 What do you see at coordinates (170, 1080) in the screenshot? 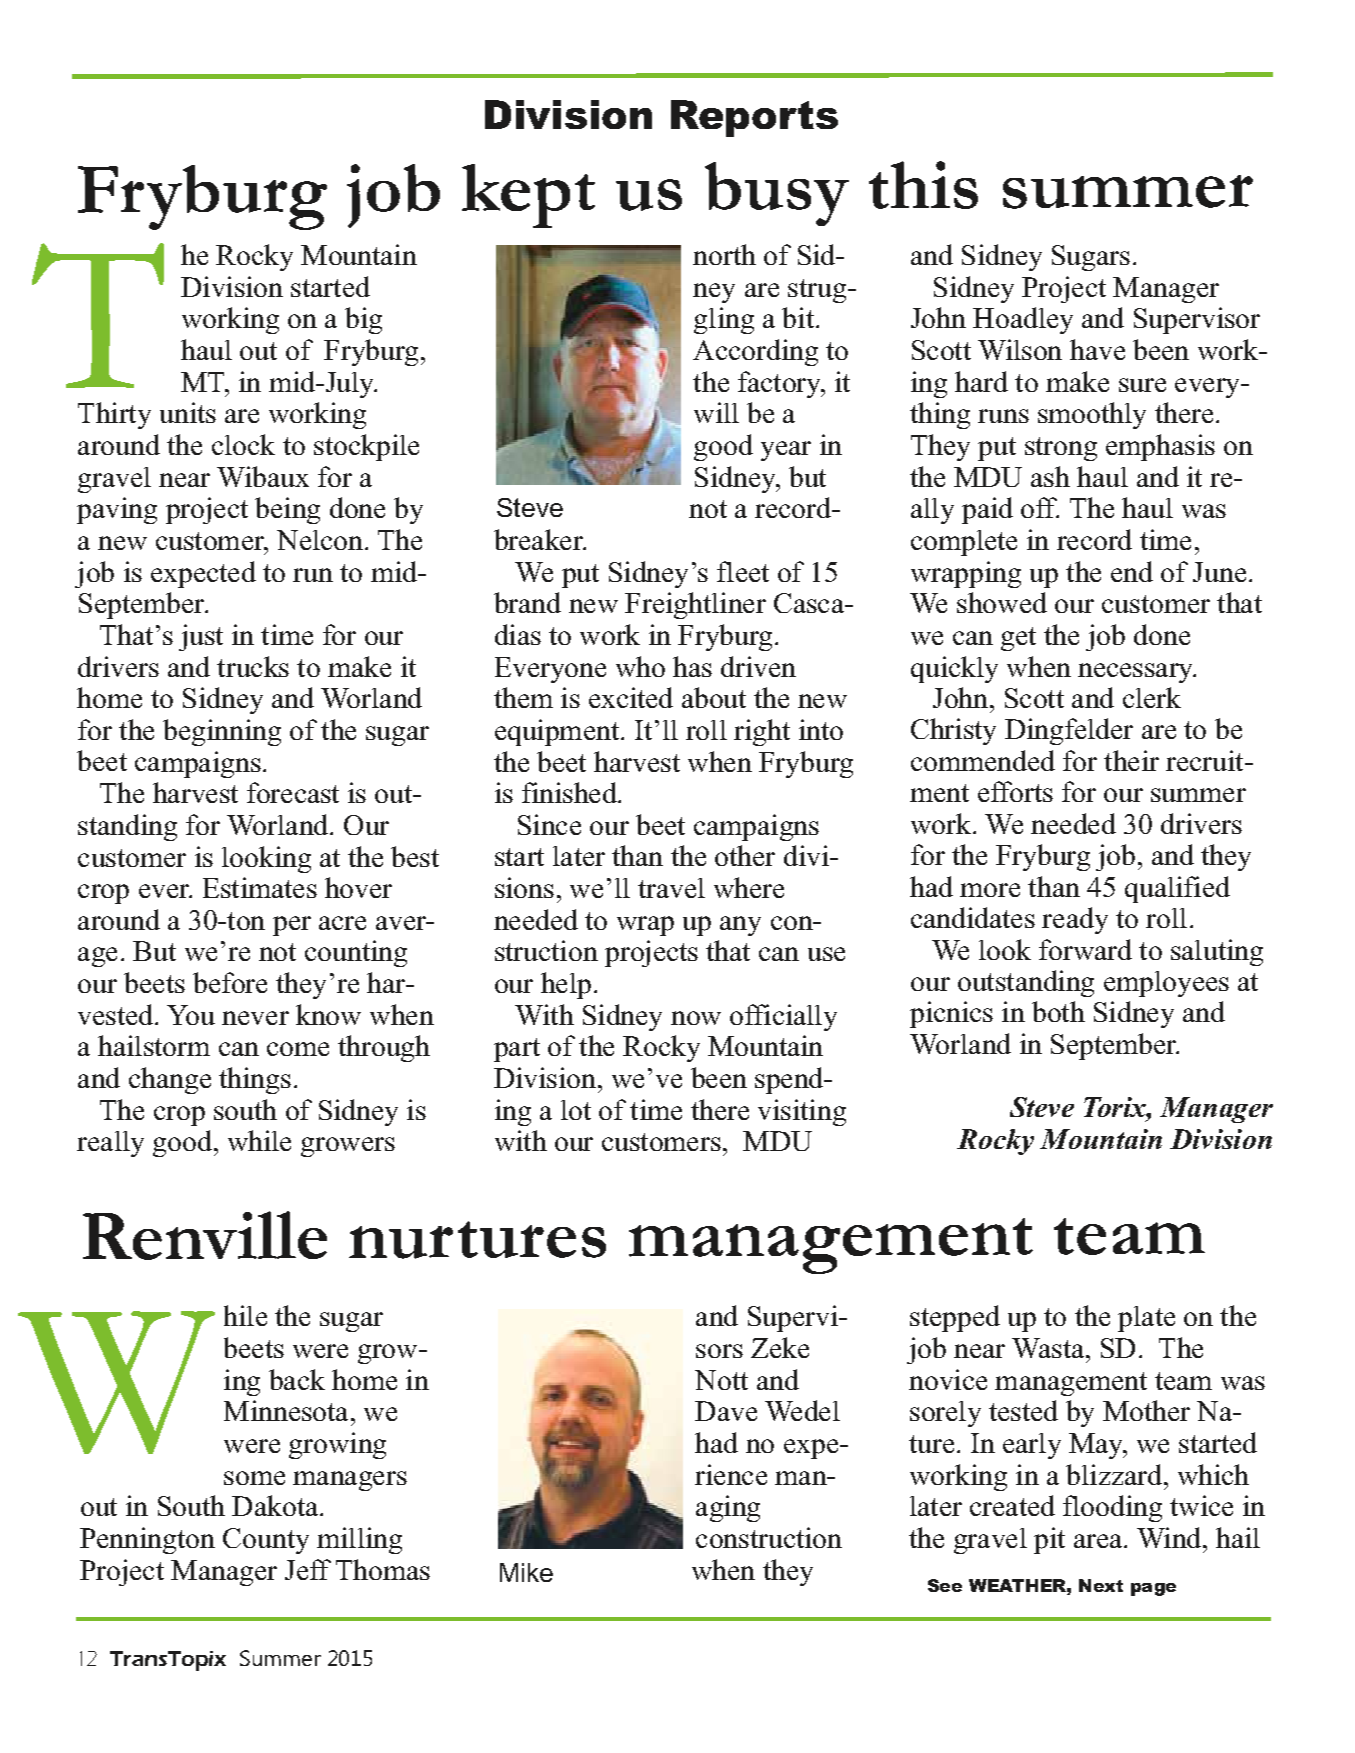
I see `change` at bounding box center [170, 1080].
